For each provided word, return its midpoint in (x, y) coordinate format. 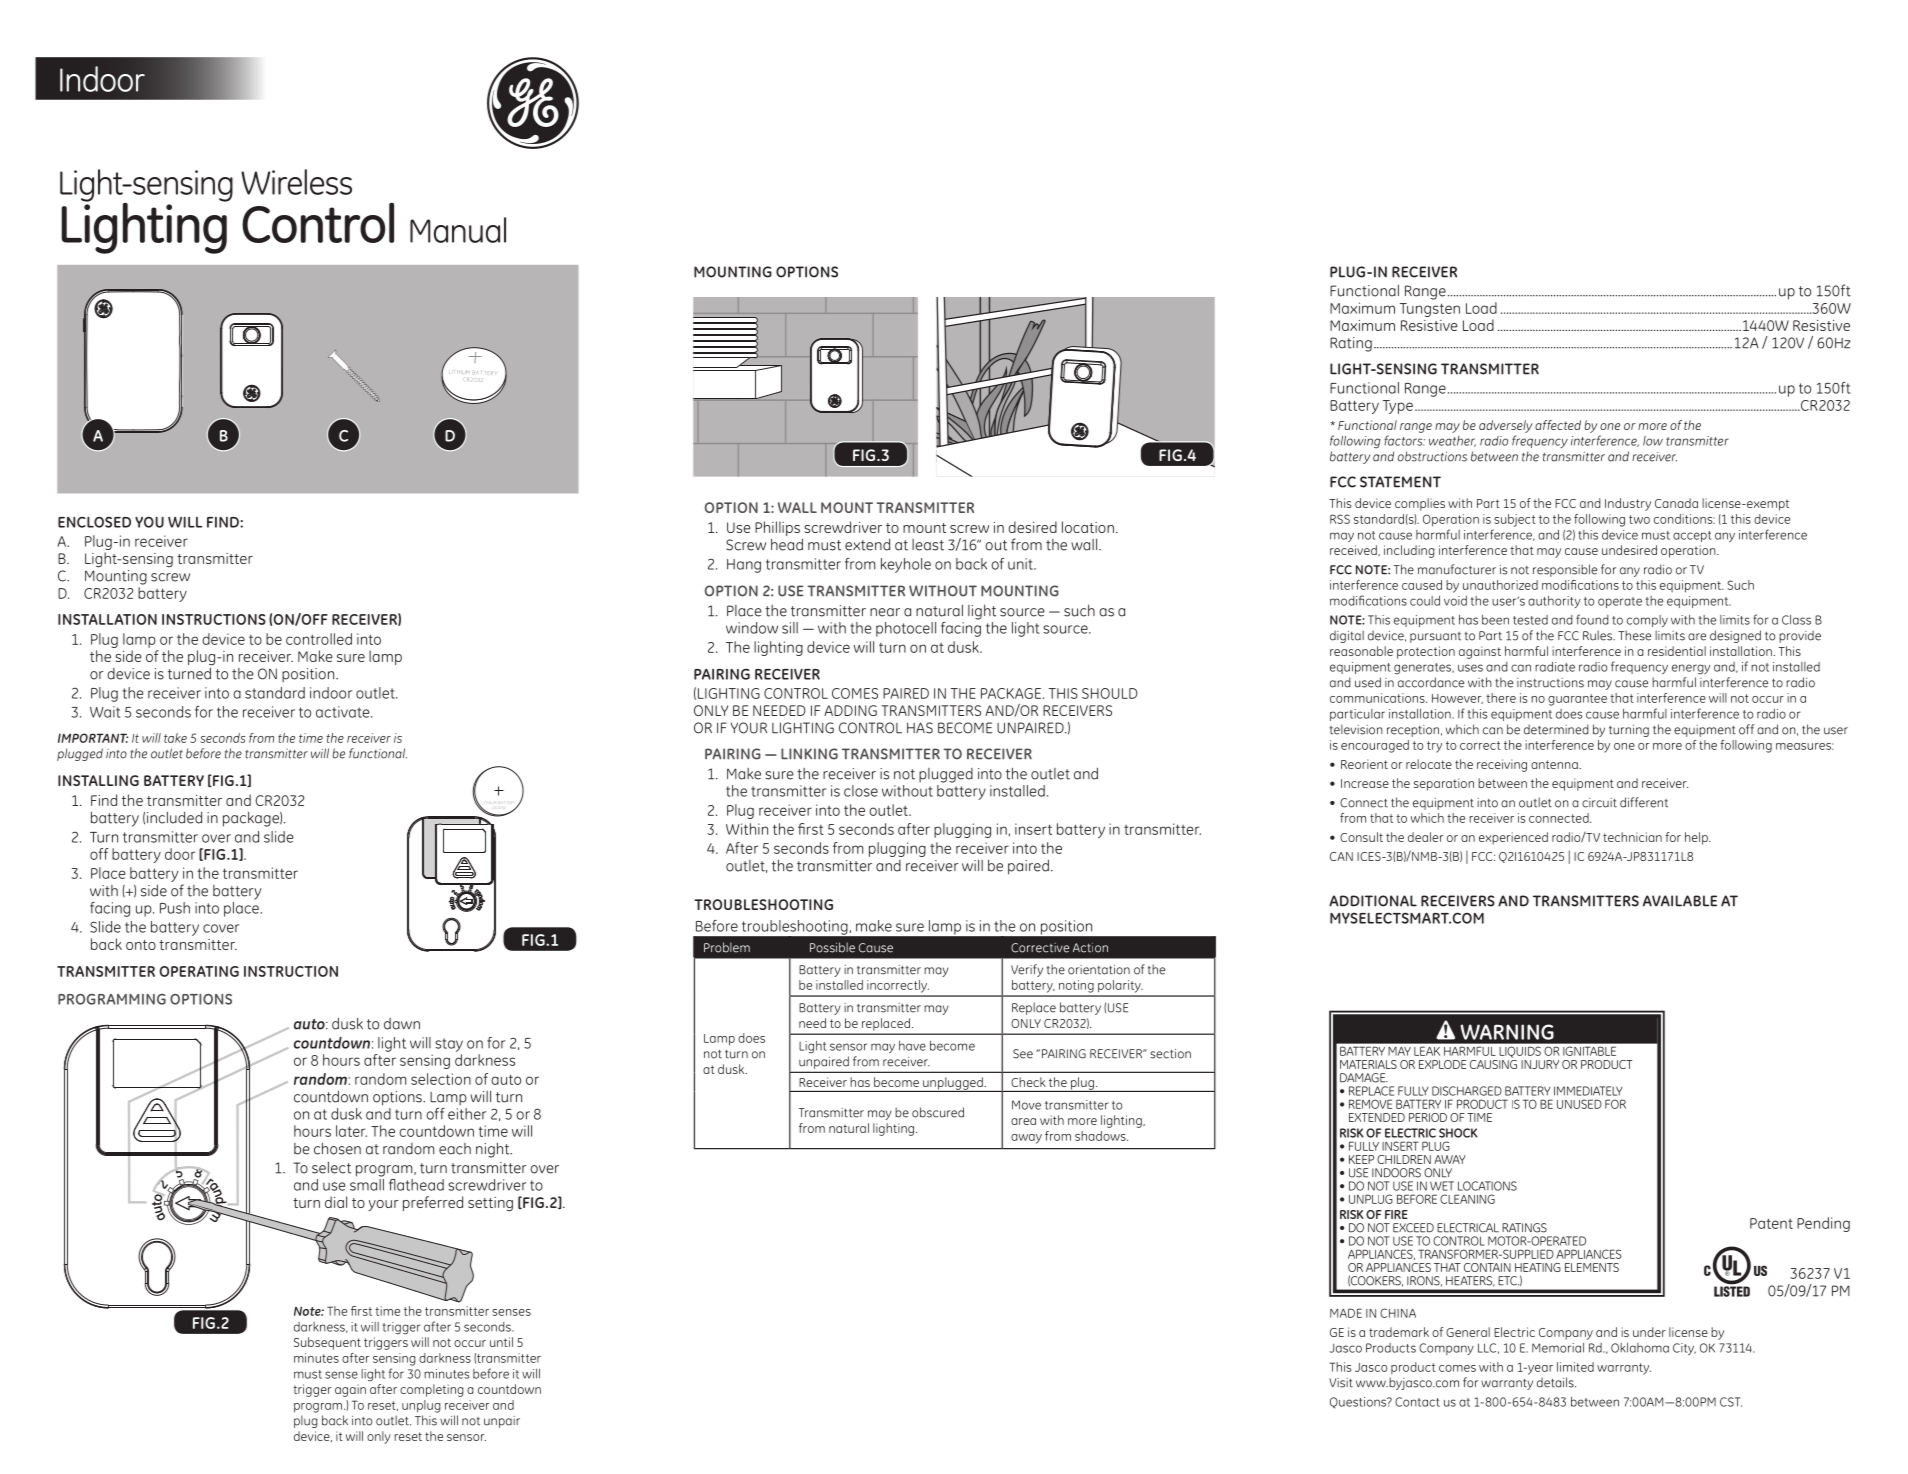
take (175, 738)
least (928, 545)
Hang (744, 566)
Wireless (296, 182)
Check (1028, 1082)
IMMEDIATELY (1588, 1091)
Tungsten (1430, 310)
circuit (1599, 803)
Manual (458, 230)
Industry (1628, 504)
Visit (1341, 1383)
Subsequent (327, 1343)
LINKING (809, 754)
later (351, 1131)
